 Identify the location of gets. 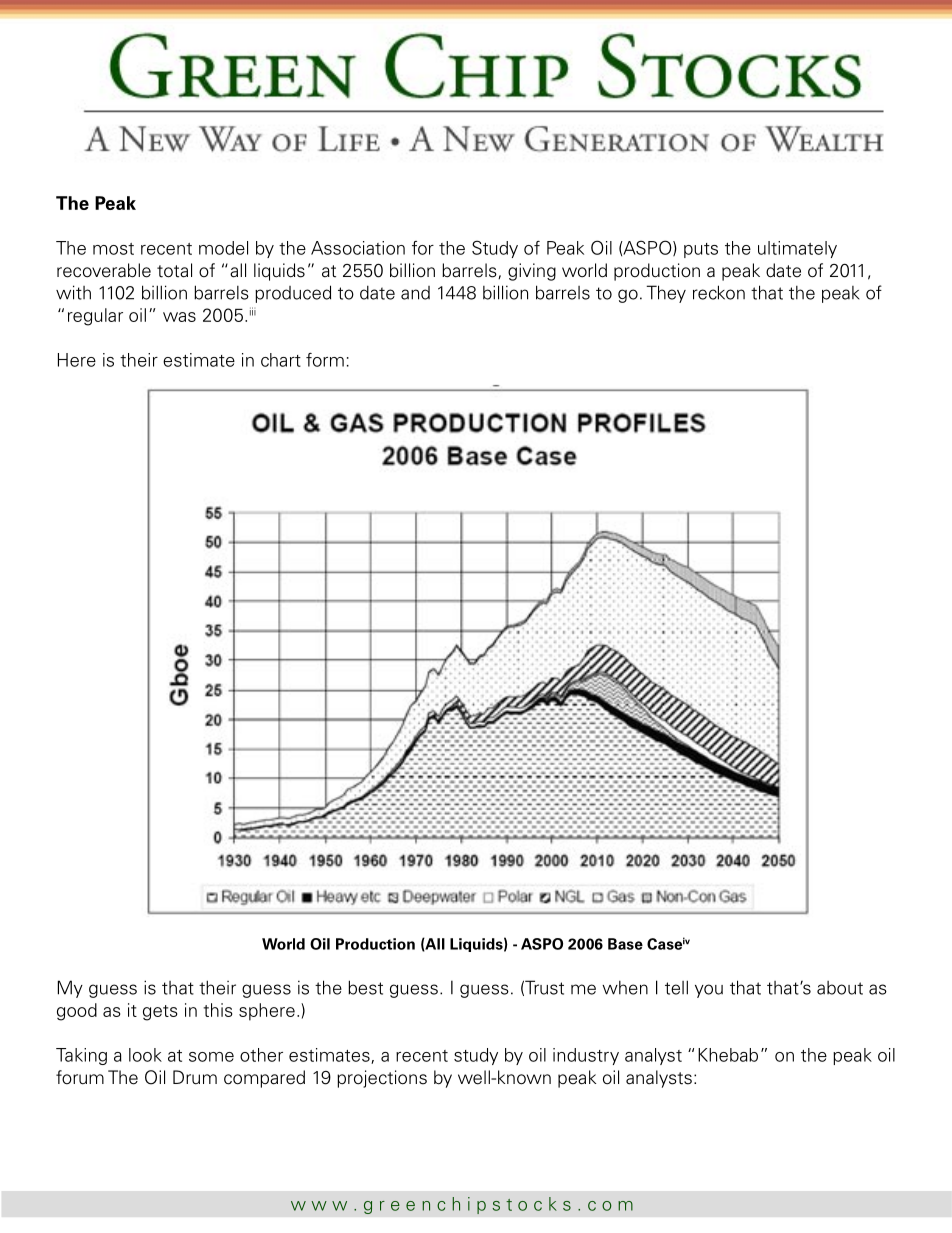
(160, 1013).
